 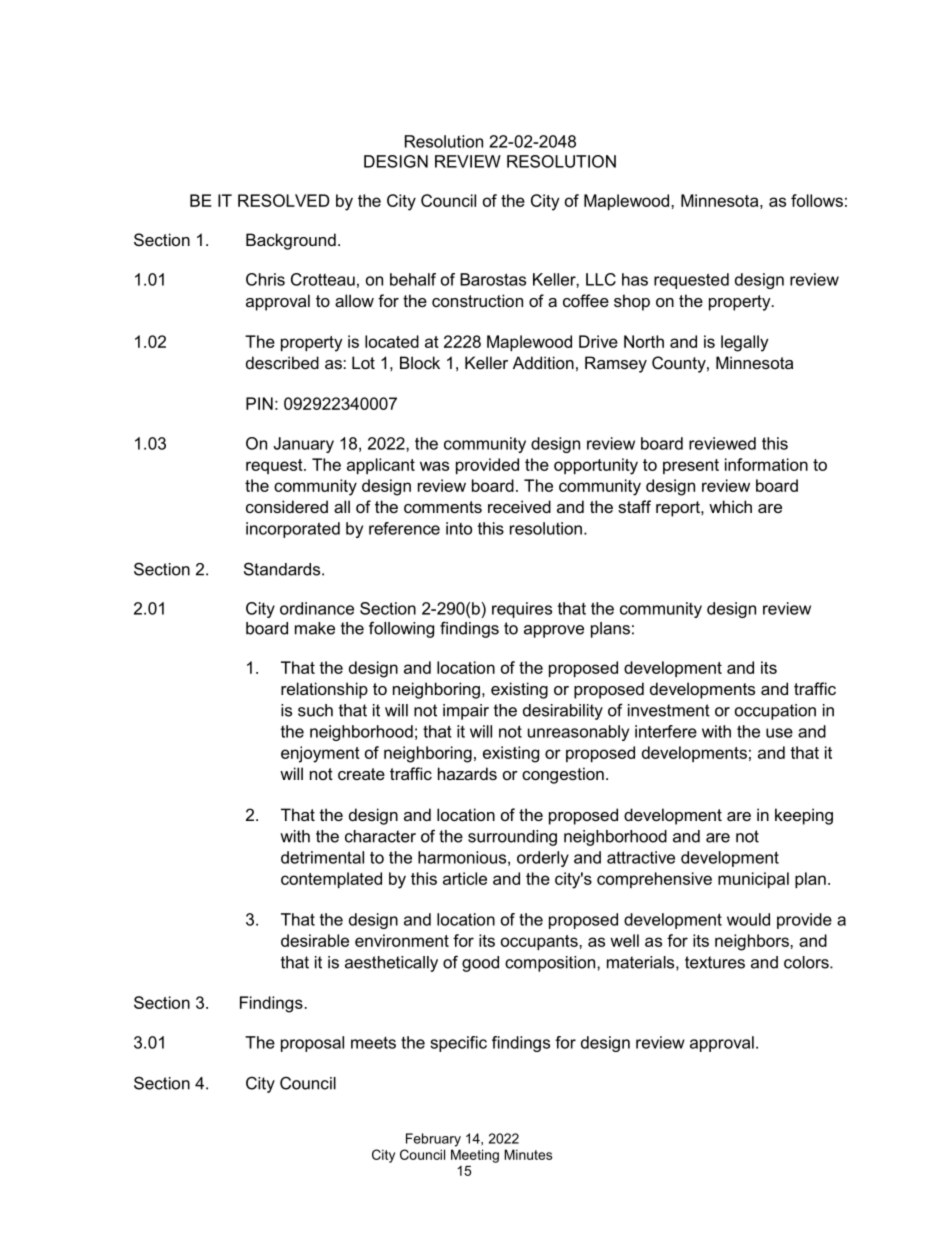 What do you see at coordinates (601, 279) in the screenshot?
I see `LLC` at bounding box center [601, 279].
